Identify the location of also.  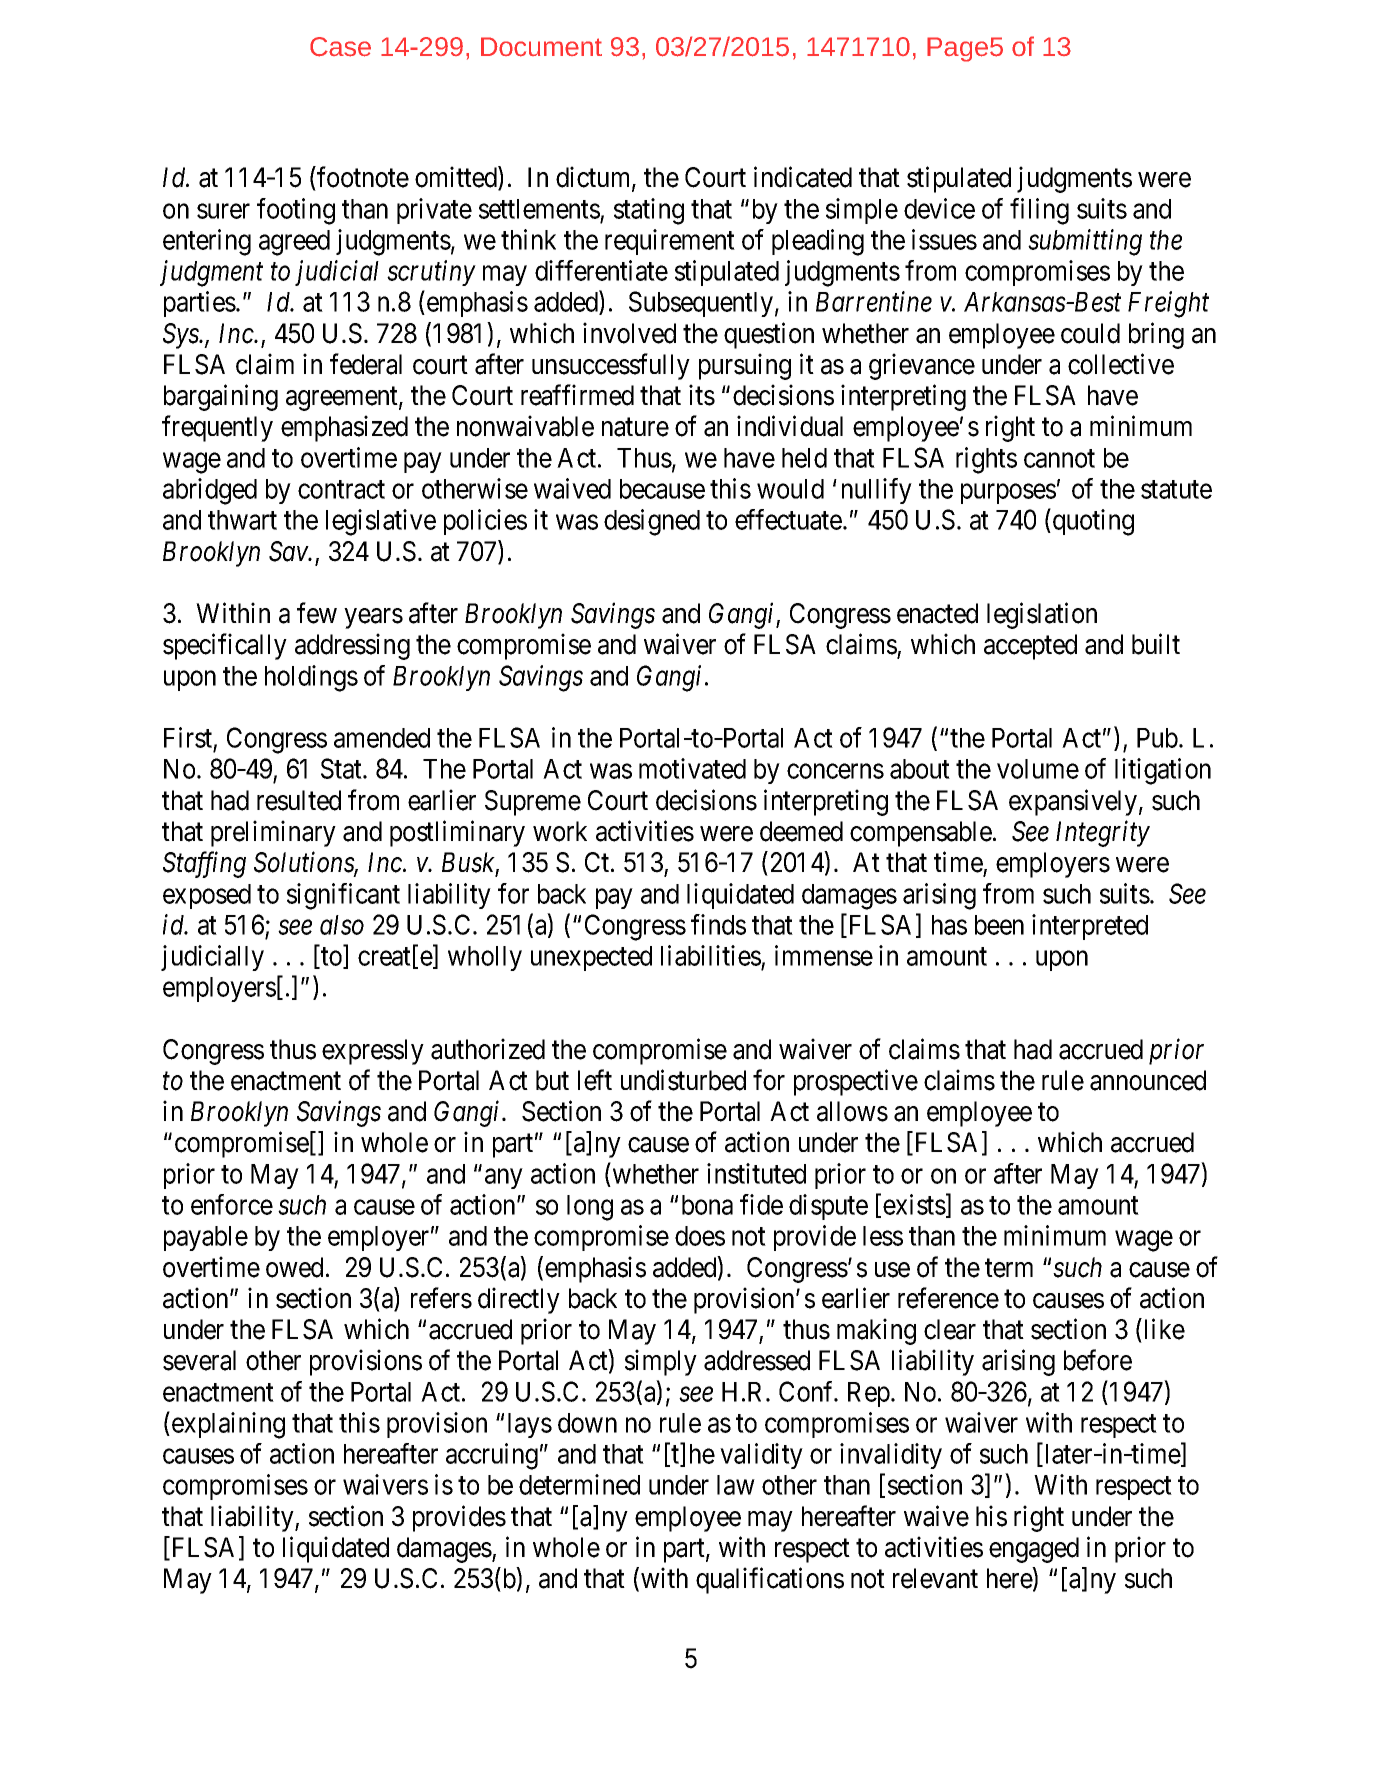
(342, 925).
